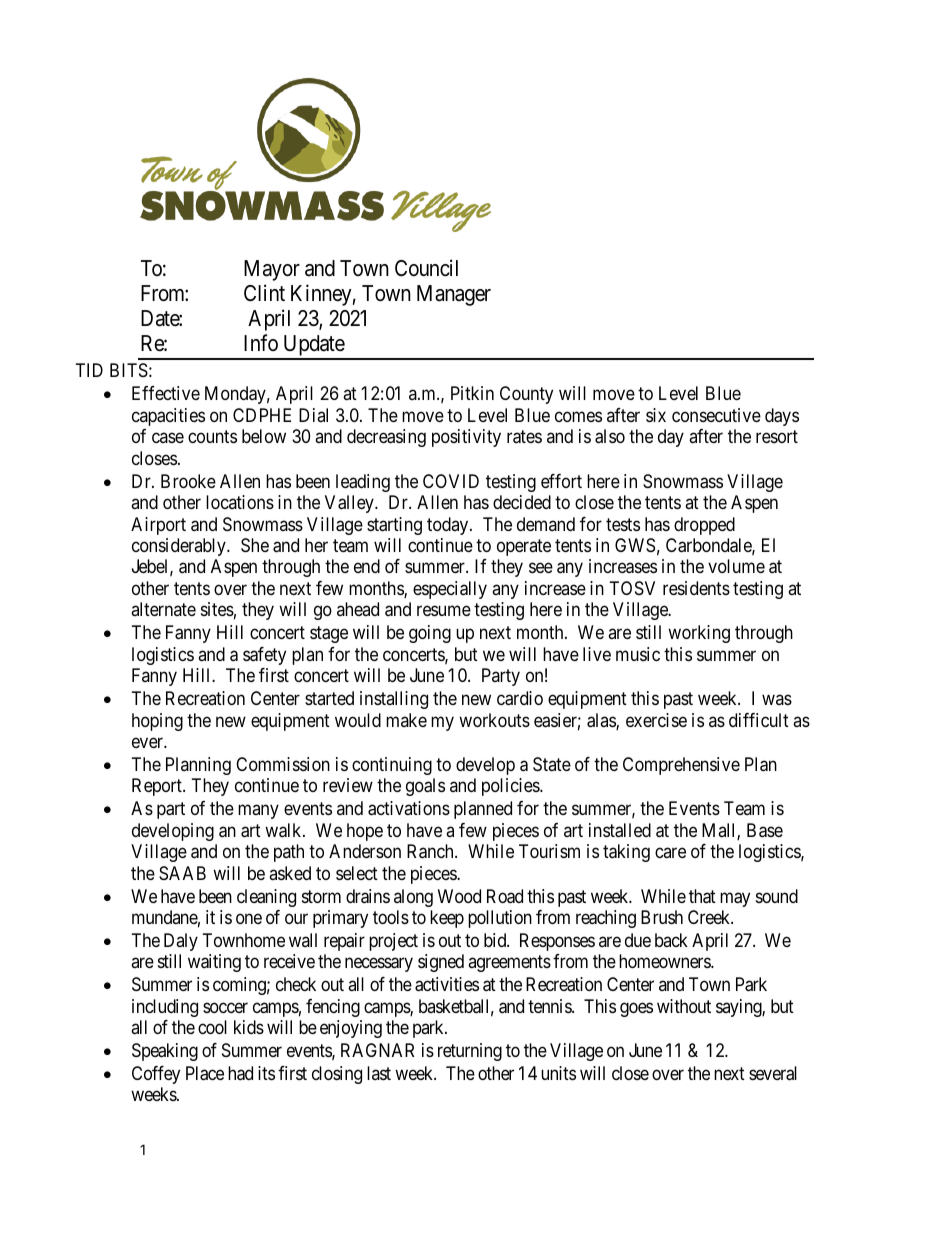  What do you see at coordinates (425, 787) in the screenshot?
I see `goals` at bounding box center [425, 787].
